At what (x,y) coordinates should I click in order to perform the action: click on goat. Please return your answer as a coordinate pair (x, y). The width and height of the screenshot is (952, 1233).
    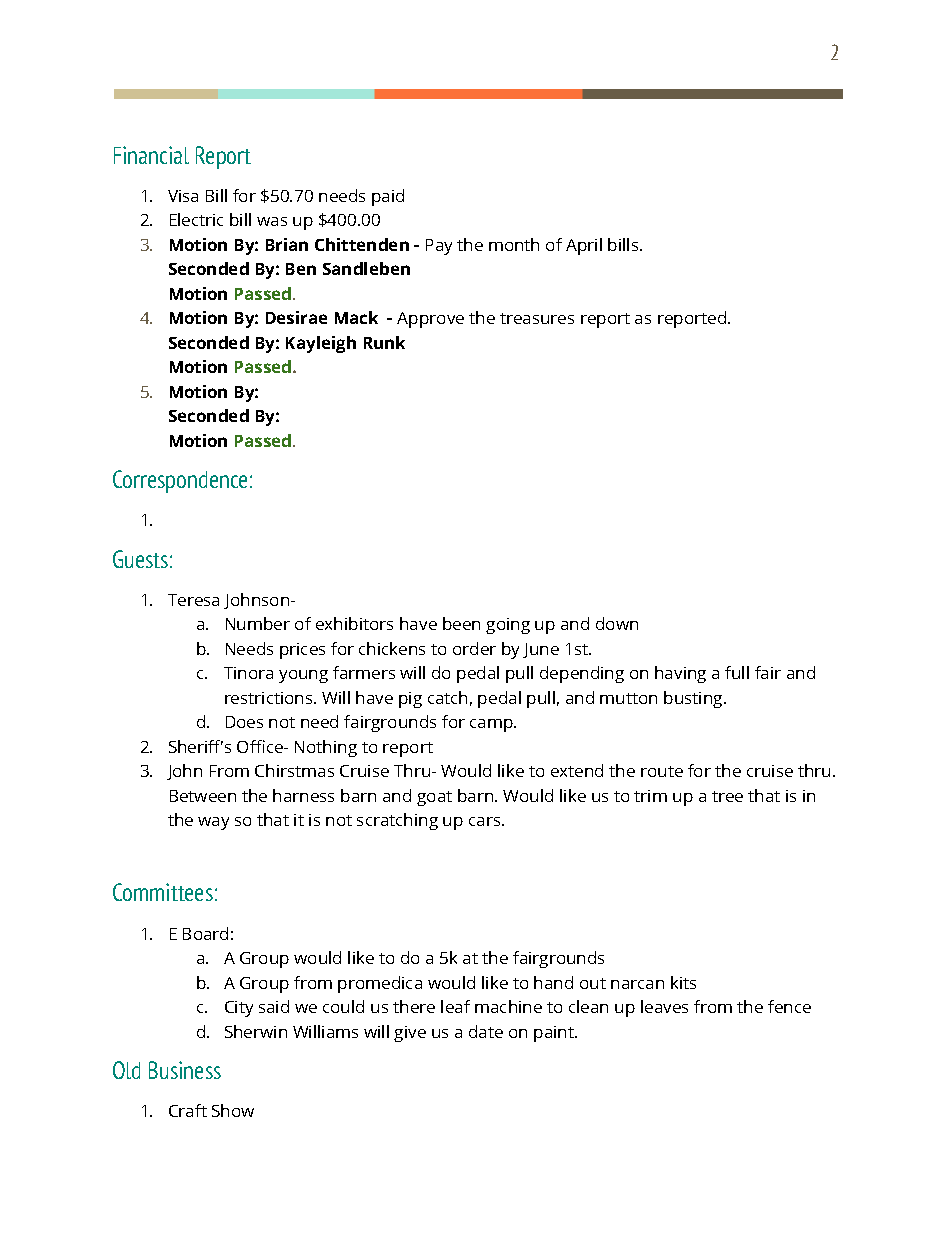
    Looking at the image, I should click on (434, 798).
